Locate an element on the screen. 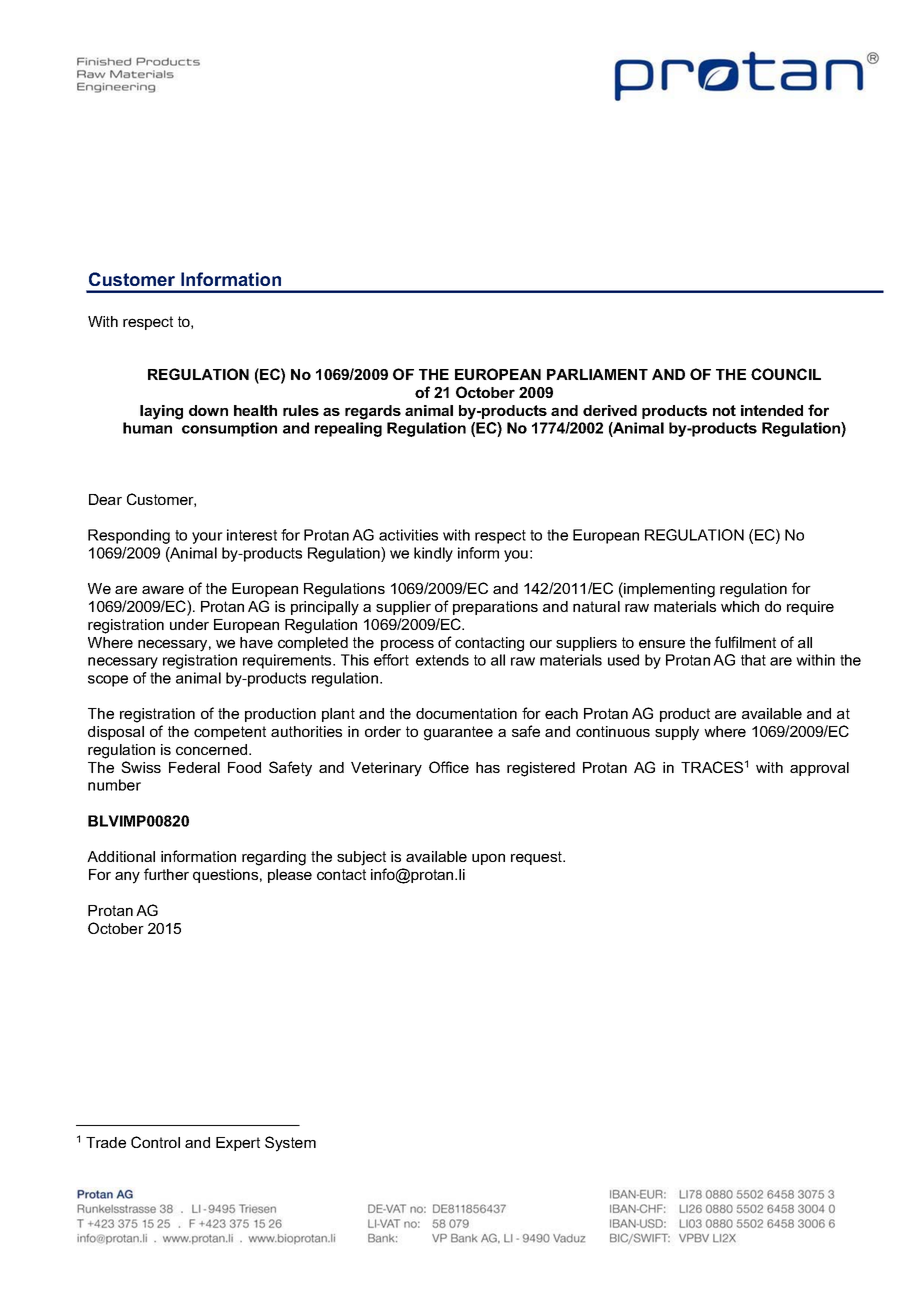 Image resolution: width=924 pixels, height=1308 pixels. down is located at coordinates (208, 410).
